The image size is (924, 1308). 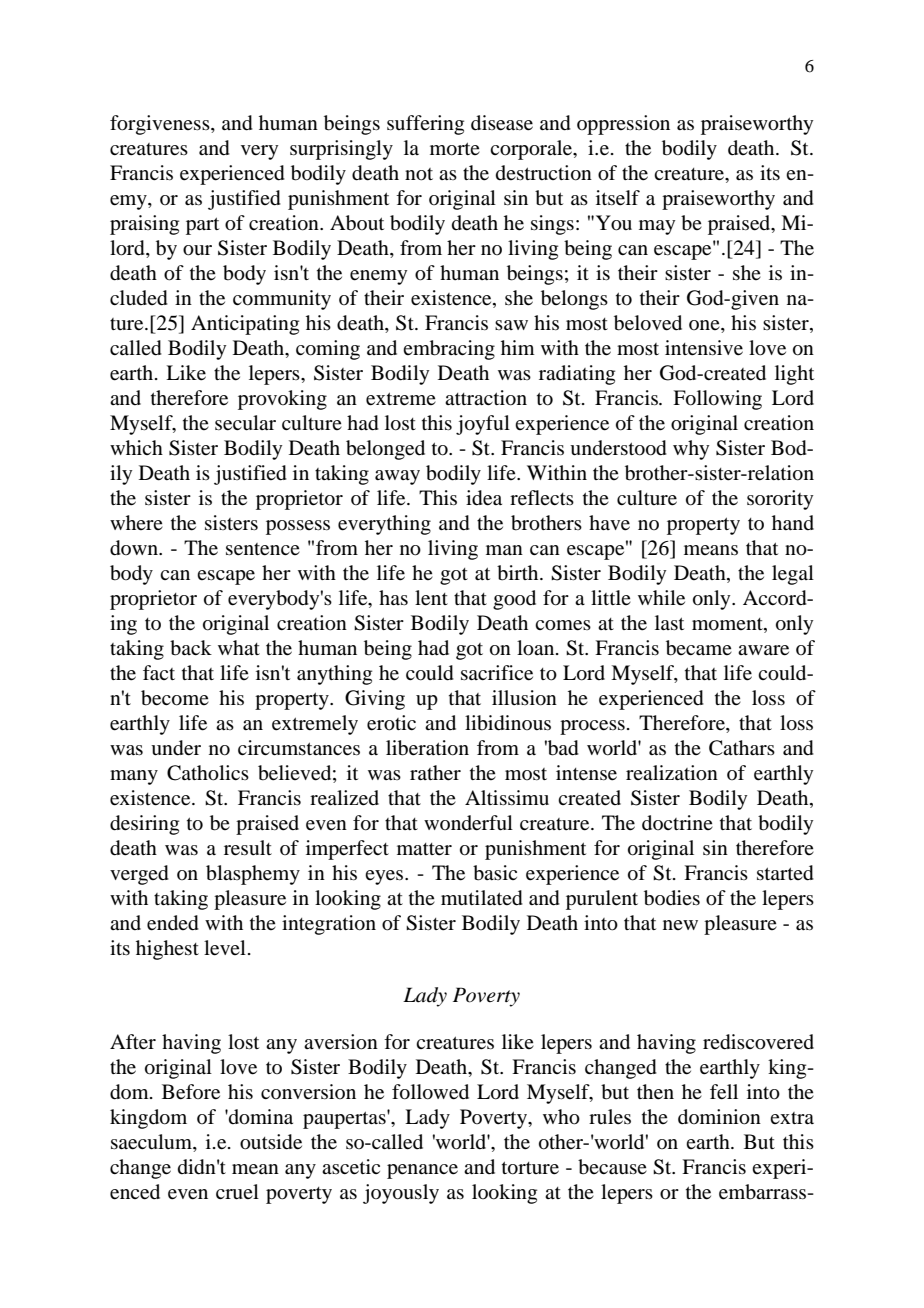 I want to click on back, so click(x=191, y=648).
